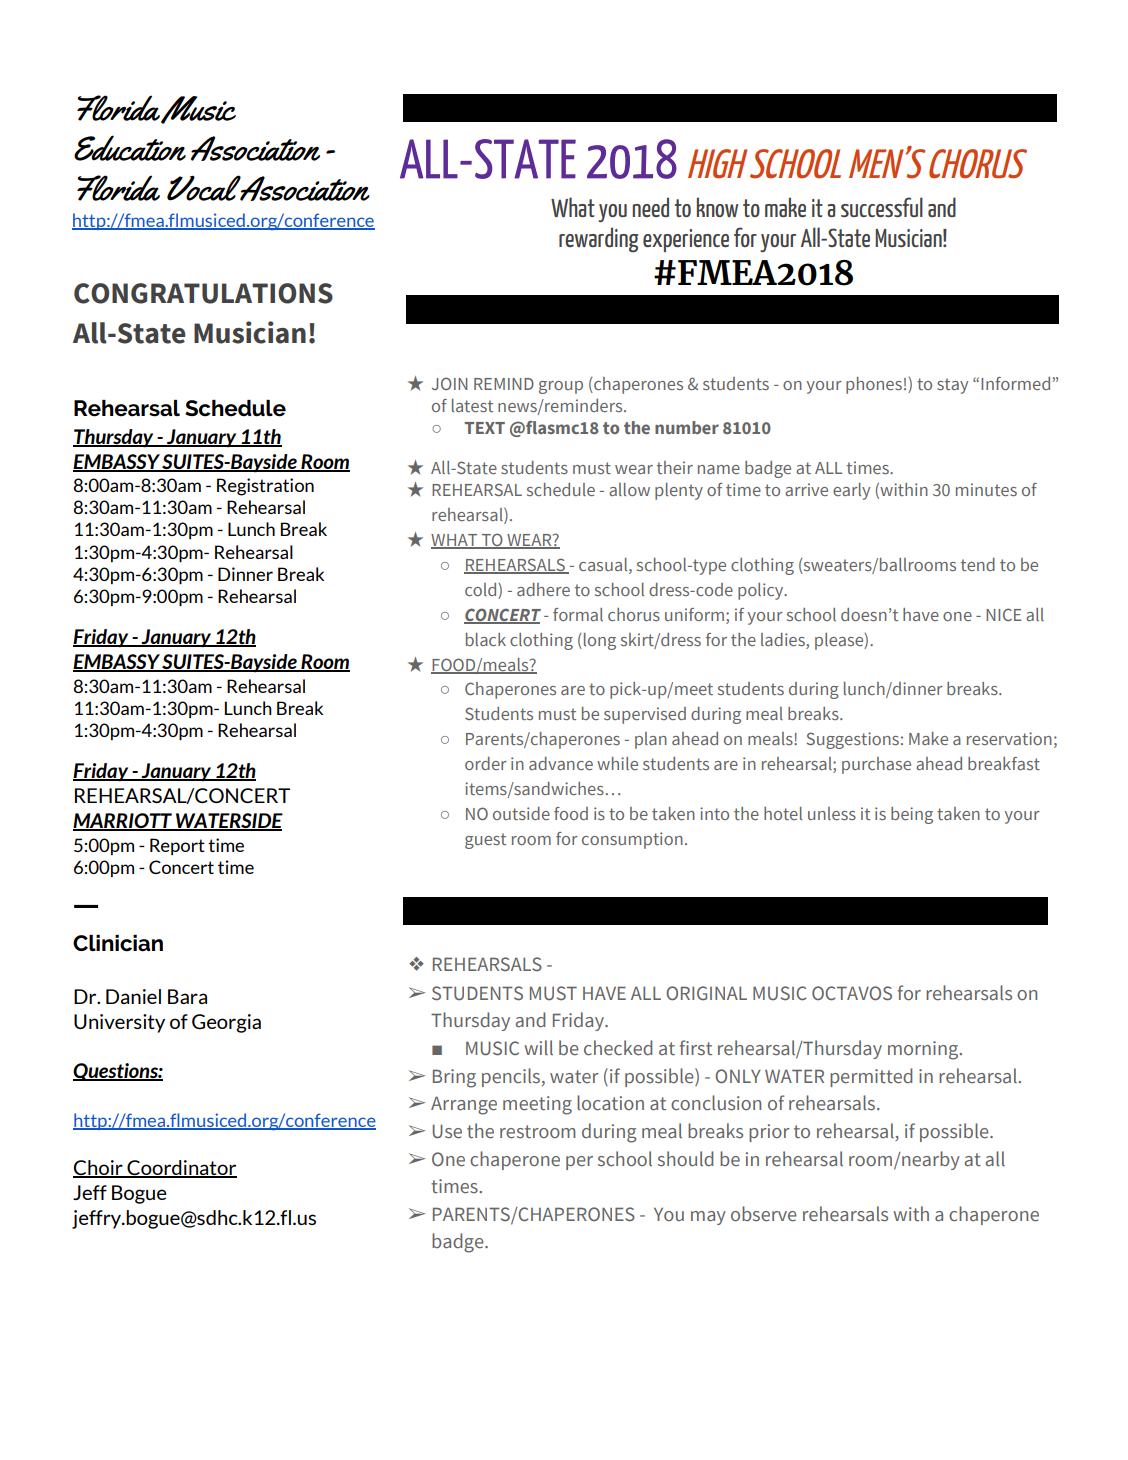  What do you see at coordinates (130, 148) in the screenshot?
I see `Education` at bounding box center [130, 148].
